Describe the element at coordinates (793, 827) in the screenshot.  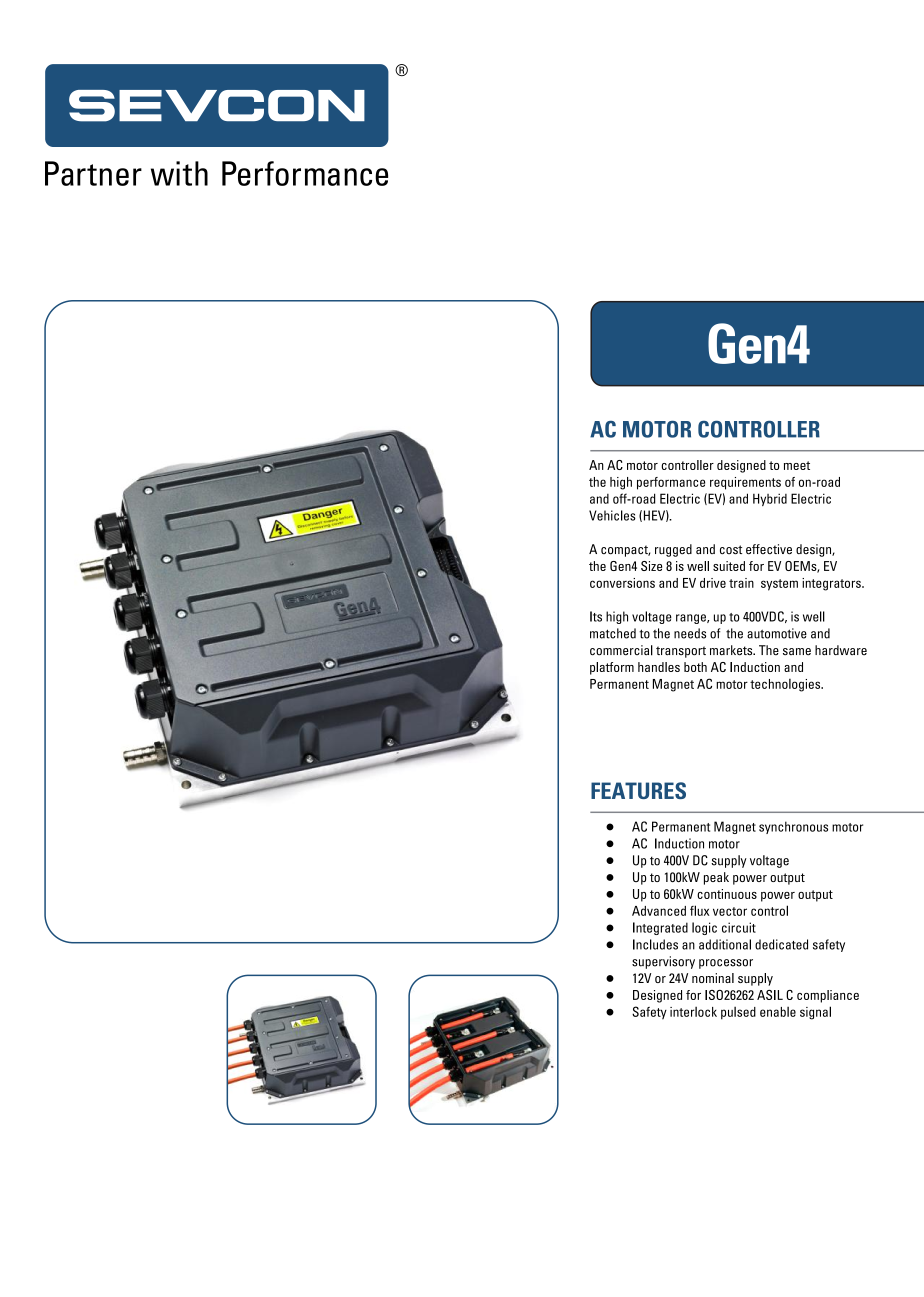
I see `synchronous` at that location.
